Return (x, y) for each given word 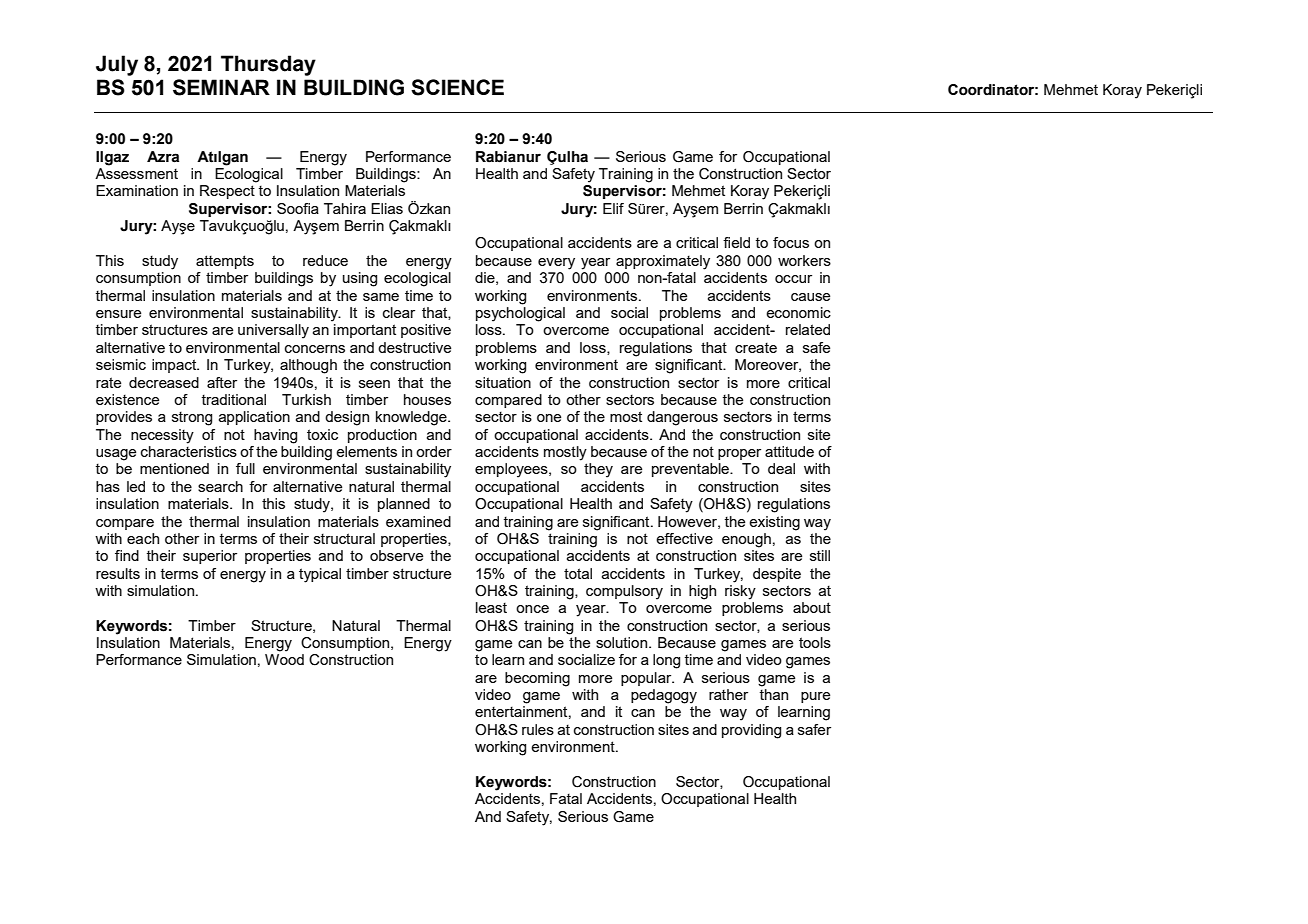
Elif (613, 208)
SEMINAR (221, 87)
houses (427, 399)
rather (728, 694)
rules (538, 729)
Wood (284, 659)
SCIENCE (457, 87)
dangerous (682, 418)
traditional (233, 399)
